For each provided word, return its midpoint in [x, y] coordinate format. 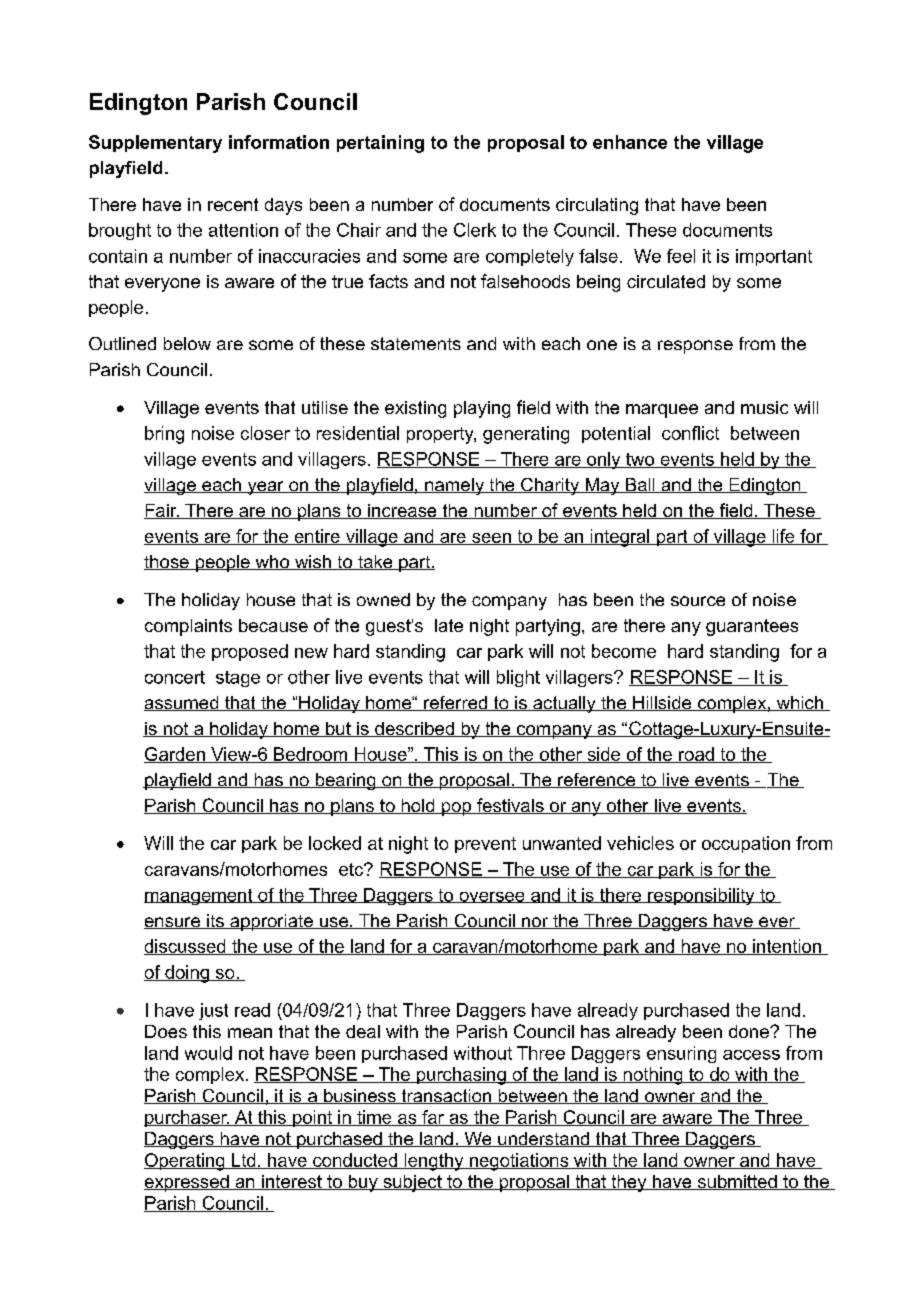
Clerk [475, 230]
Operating [185, 1162]
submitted [737, 1182]
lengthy [434, 1162]
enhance [630, 142]
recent [233, 204]
